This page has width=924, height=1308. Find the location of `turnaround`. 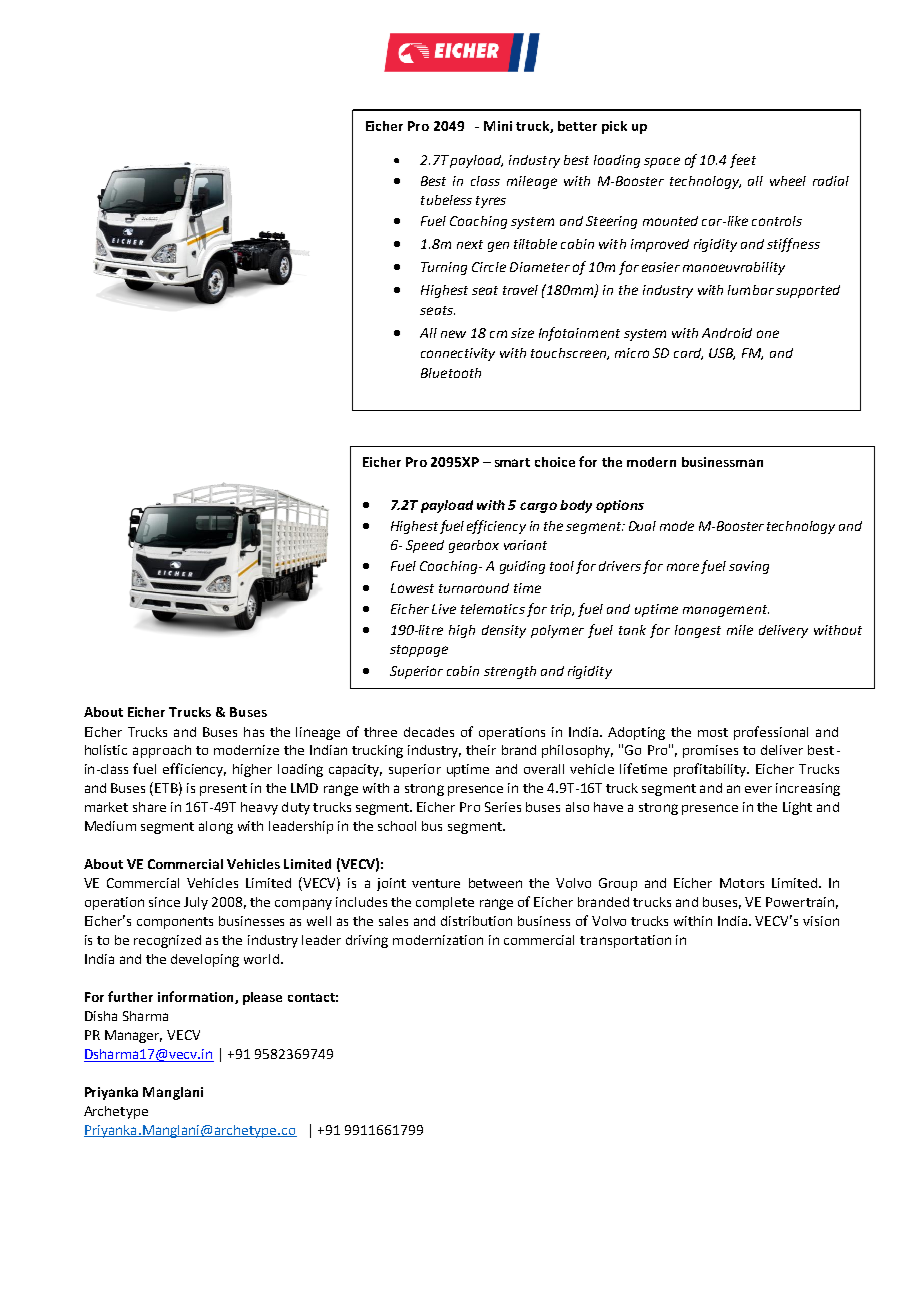

turnaround is located at coordinates (474, 588).
